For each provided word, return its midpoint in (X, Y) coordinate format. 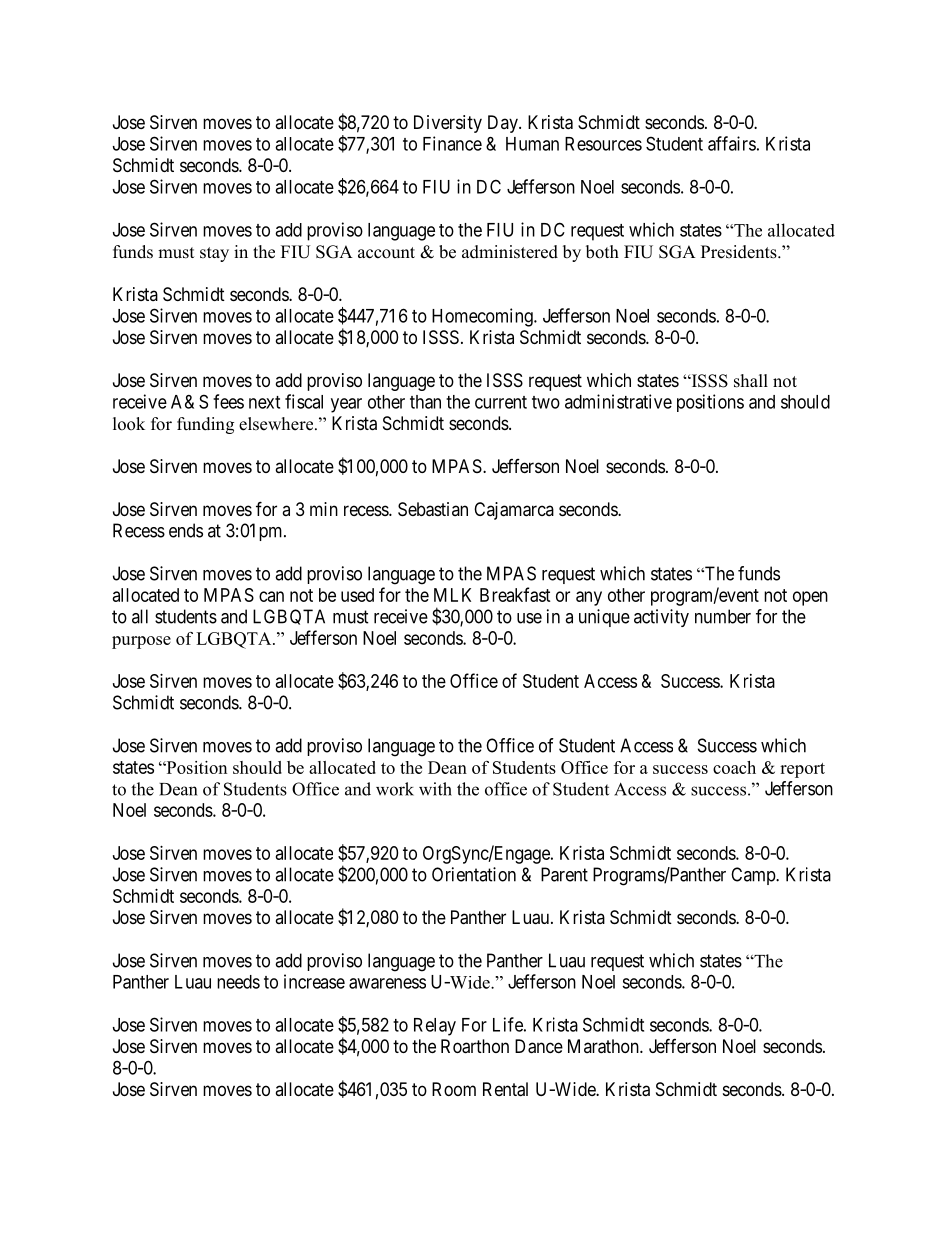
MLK (452, 595)
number (723, 616)
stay (214, 254)
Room (454, 1089)
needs (238, 982)
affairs (732, 143)
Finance (452, 143)
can (271, 596)
